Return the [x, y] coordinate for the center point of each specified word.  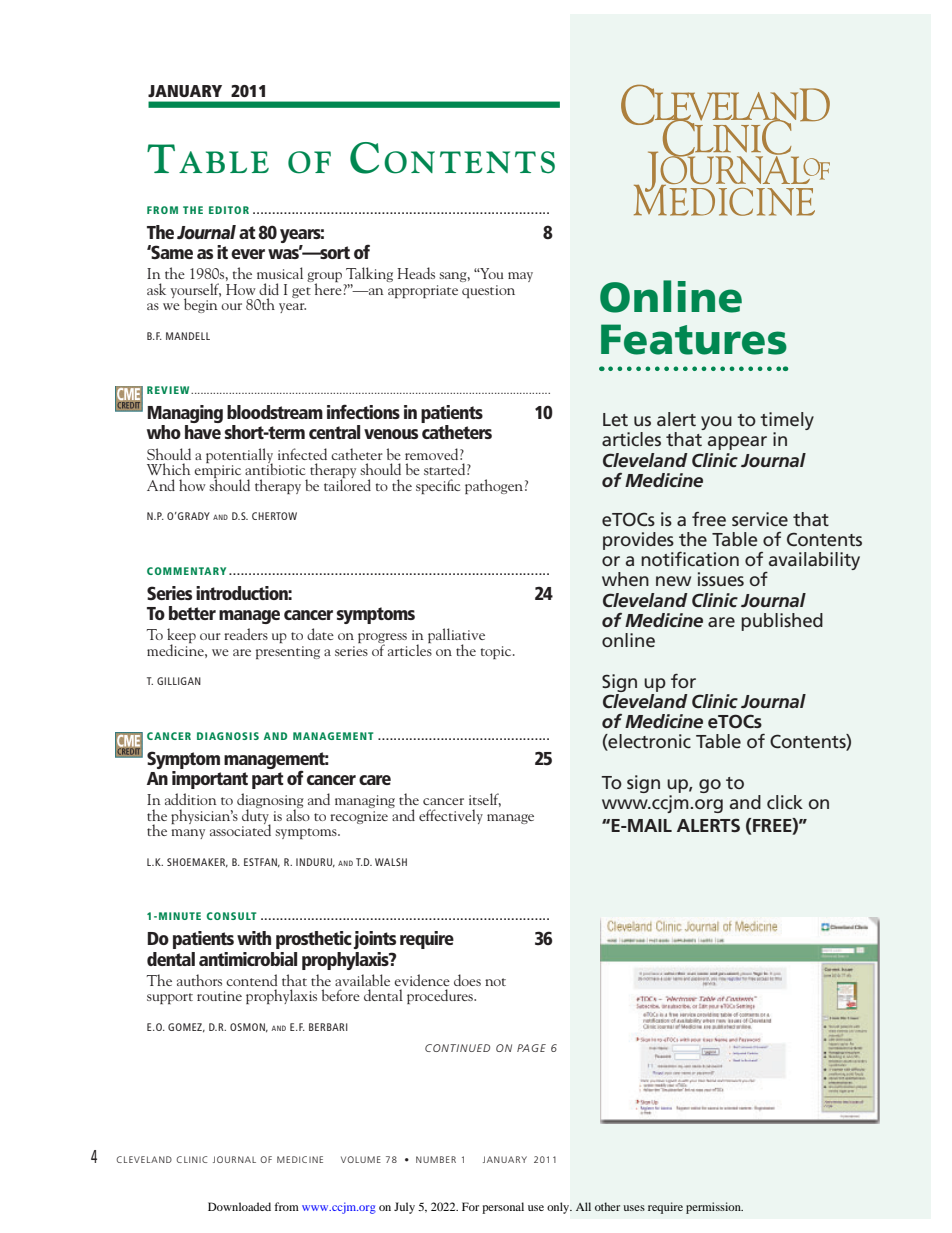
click [785, 802]
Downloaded [239, 1206]
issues [721, 579]
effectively [451, 816]
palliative [456, 637]
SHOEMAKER [197, 863]
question [488, 291]
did [269, 289]
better [192, 613]
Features [694, 339]
